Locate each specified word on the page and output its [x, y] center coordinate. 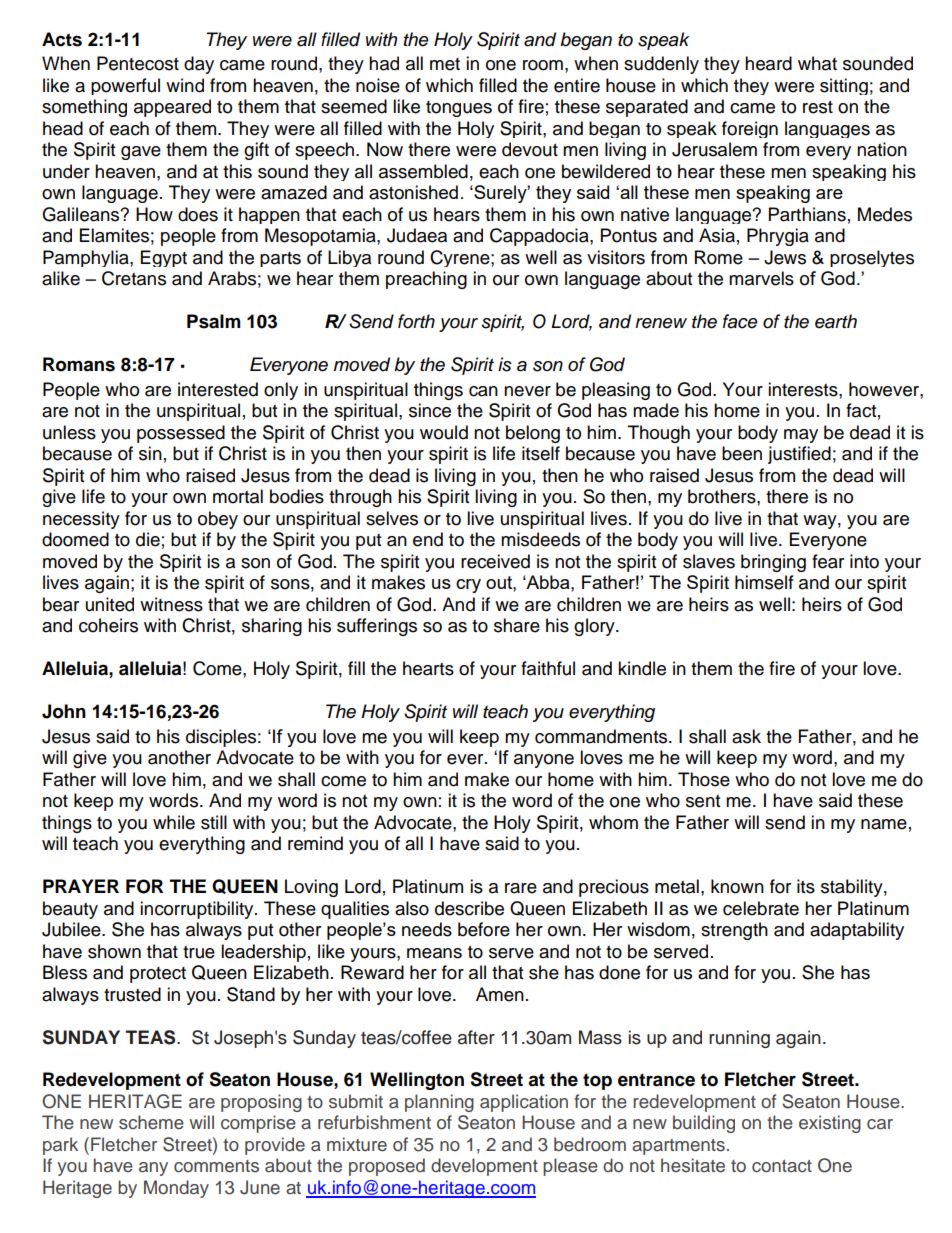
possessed [181, 434]
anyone [544, 761]
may [801, 436]
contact [782, 1166]
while [174, 822]
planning [439, 1103]
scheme [151, 1122]
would [444, 432]
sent [703, 801]
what [817, 63]
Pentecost [138, 63]
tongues [459, 109]
